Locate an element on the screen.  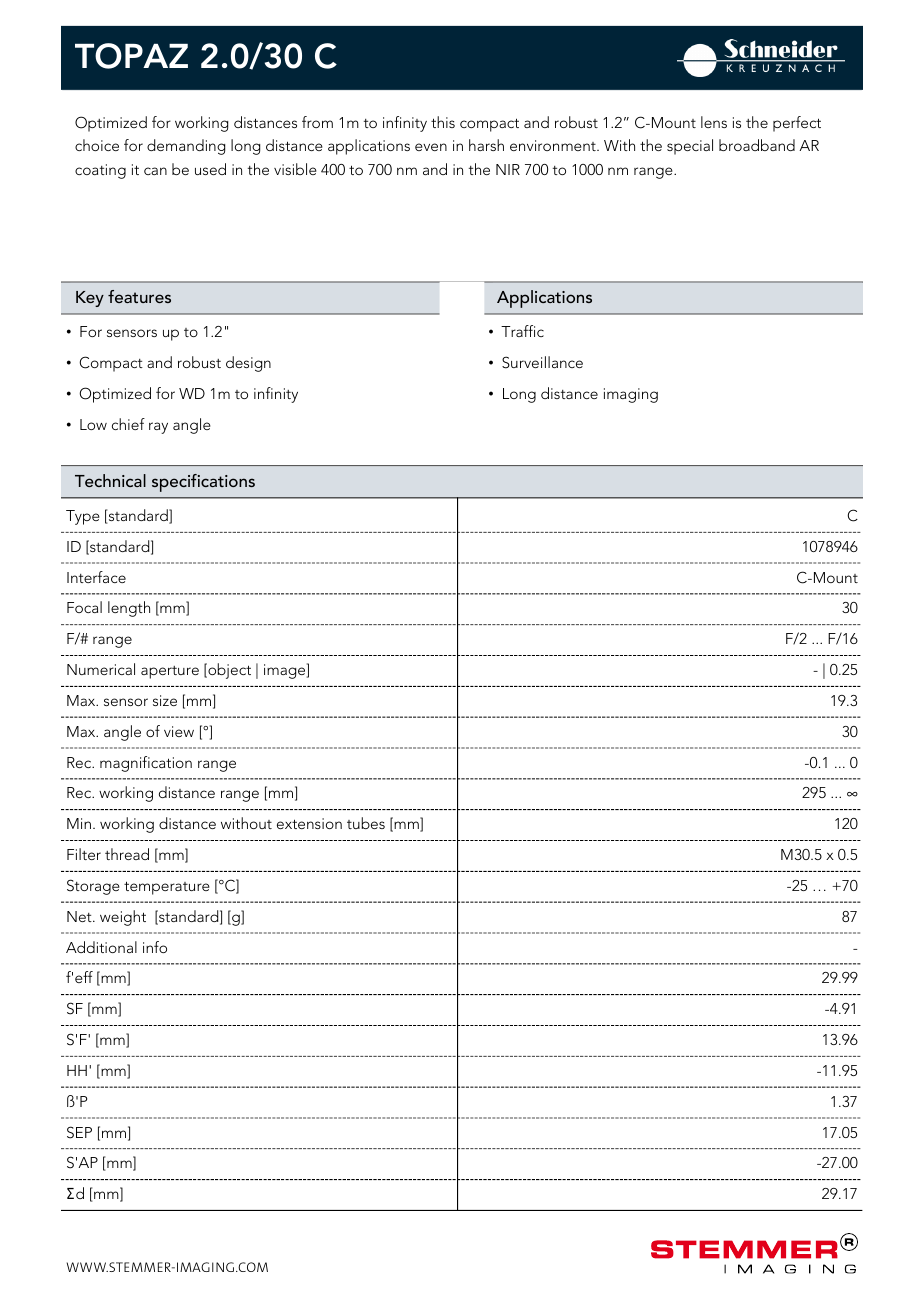
Surveillance is located at coordinates (542, 362).
